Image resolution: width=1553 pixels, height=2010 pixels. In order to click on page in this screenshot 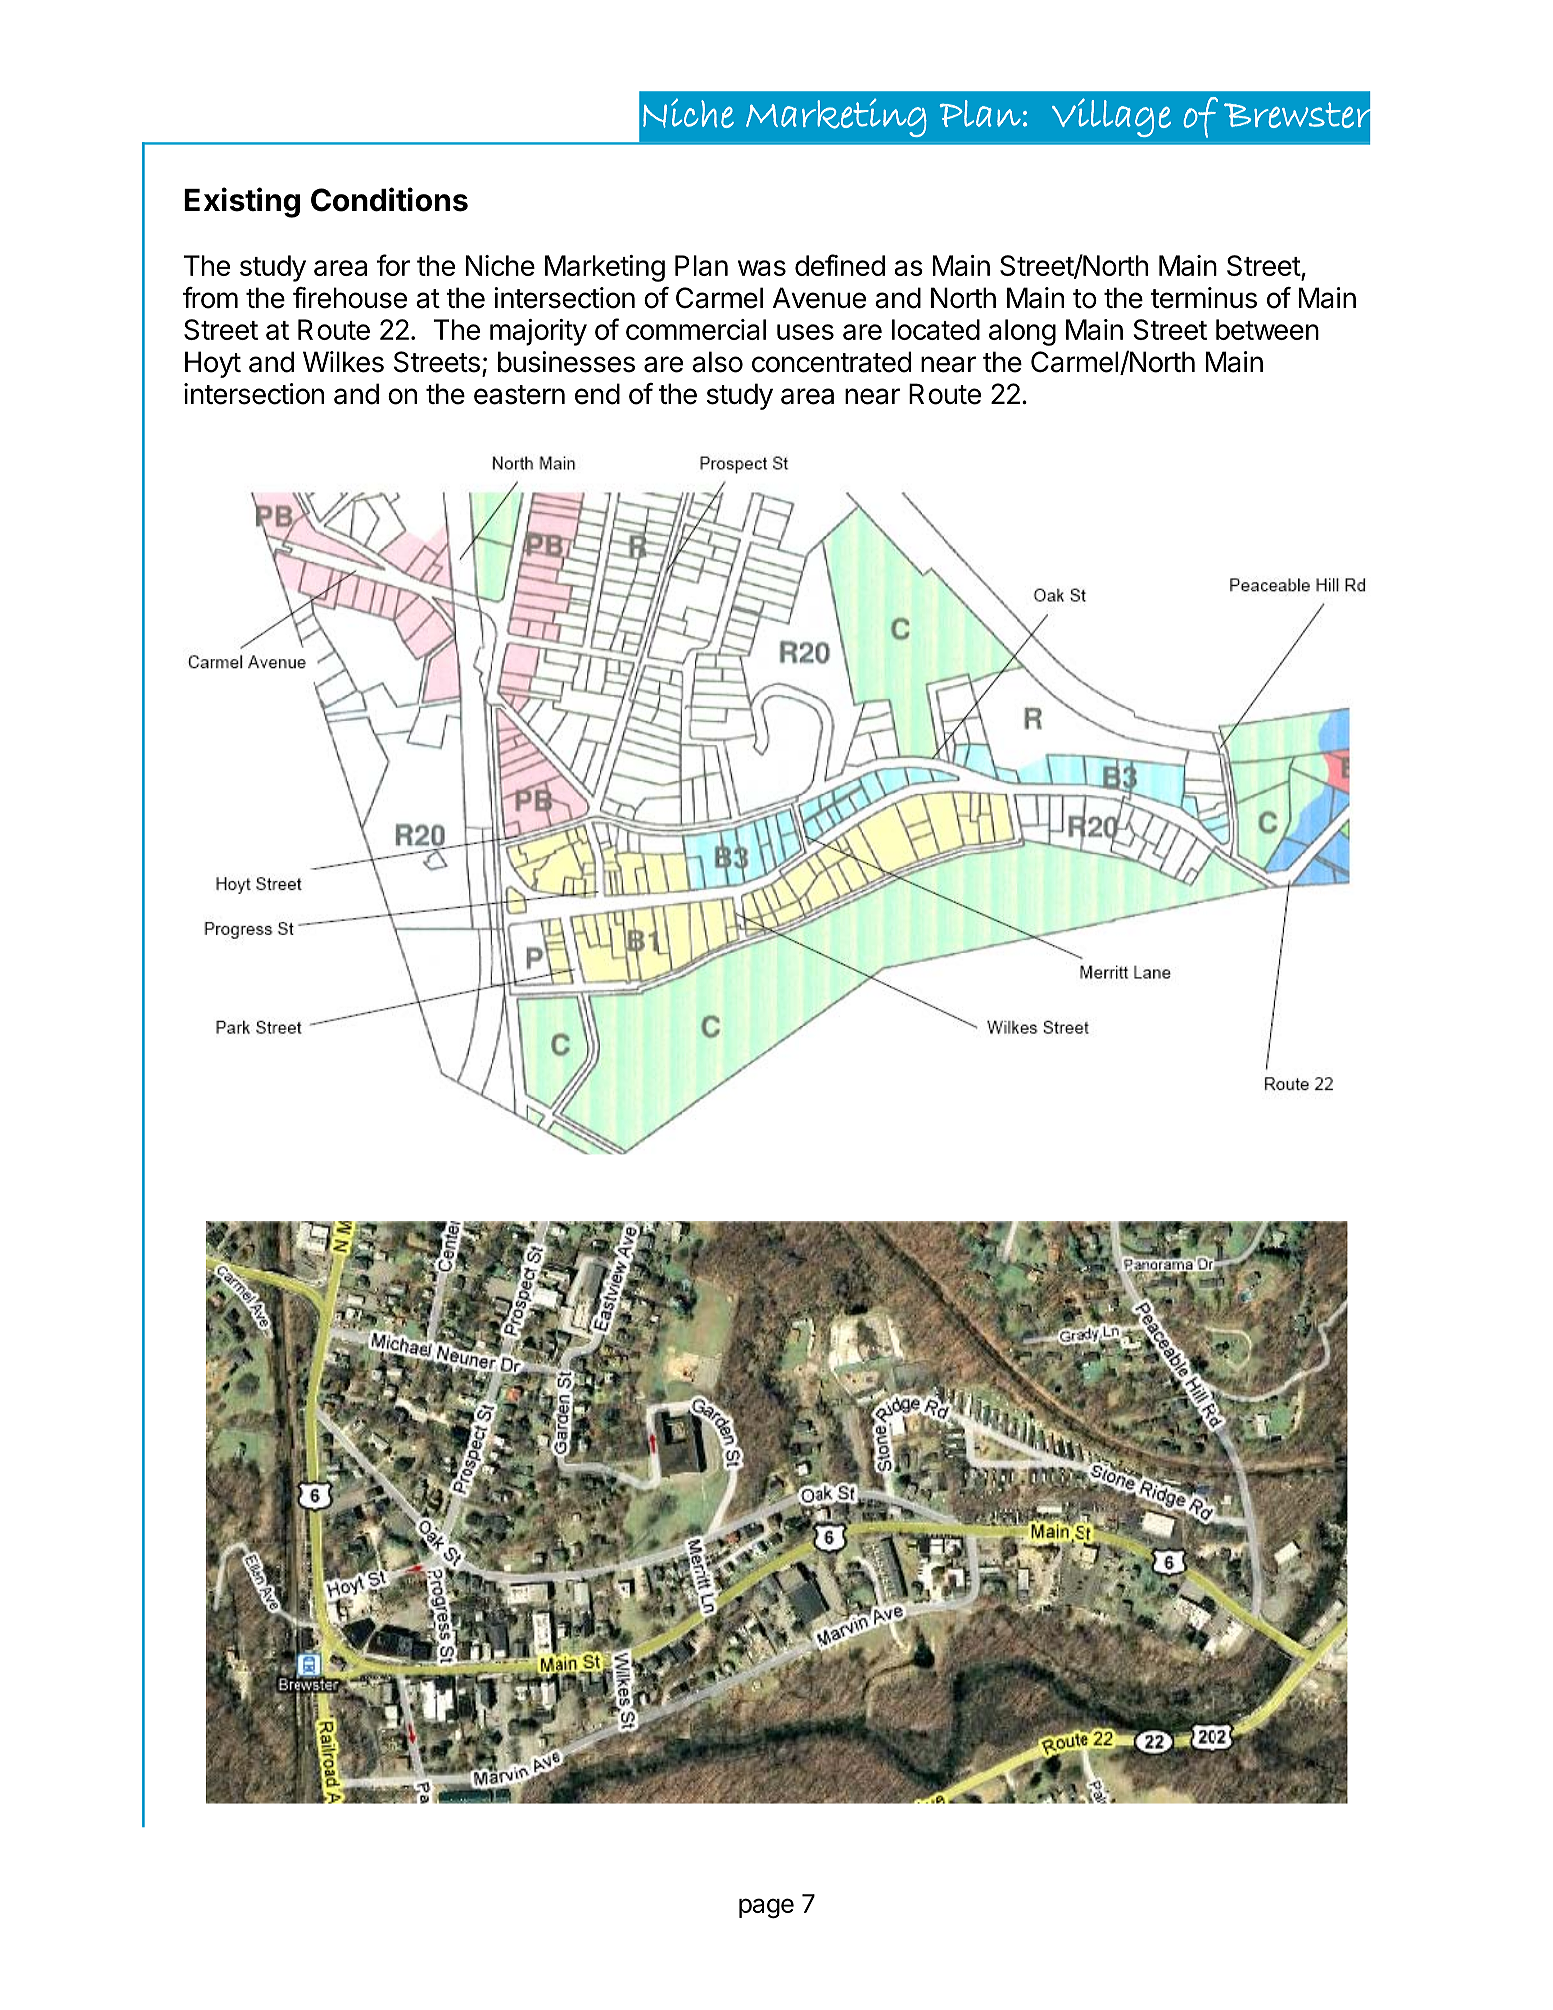, I will do `click(766, 1908)`.
